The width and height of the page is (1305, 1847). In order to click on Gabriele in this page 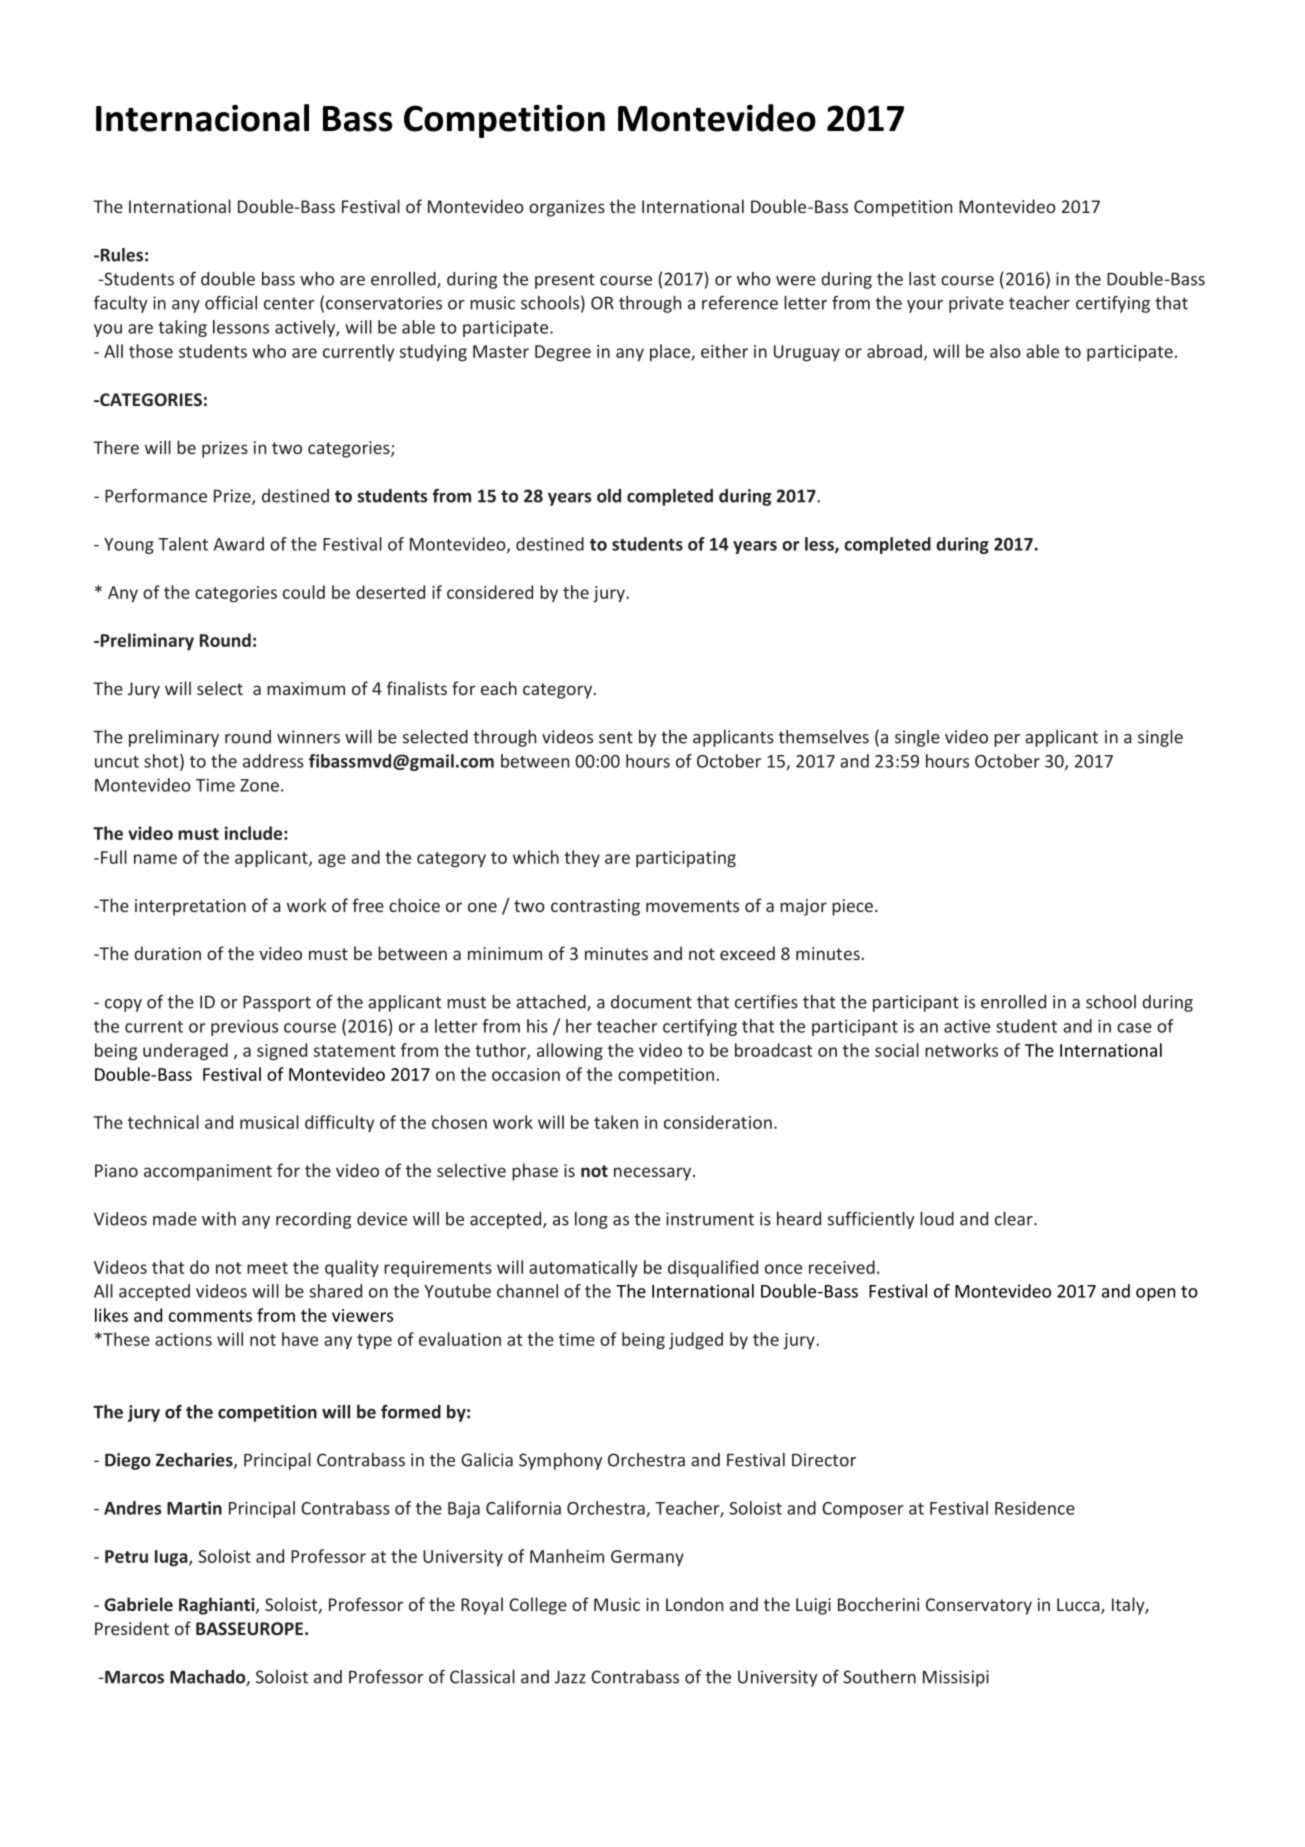, I will do `click(138, 1604)`.
